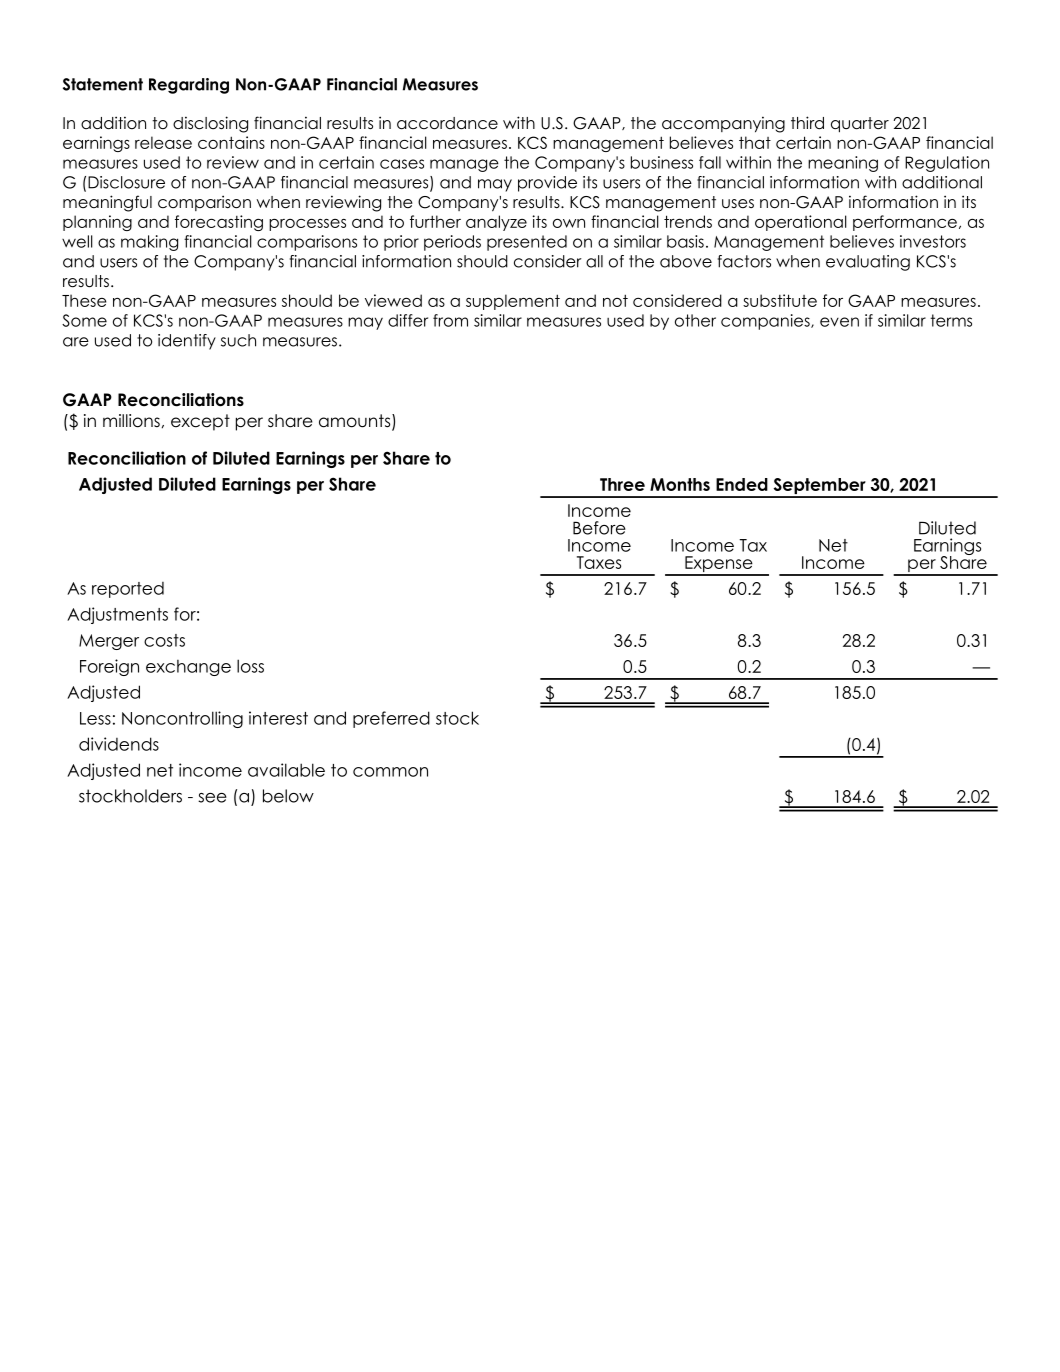 The image size is (1060, 1372). I want to click on Regarding, so click(189, 86).
